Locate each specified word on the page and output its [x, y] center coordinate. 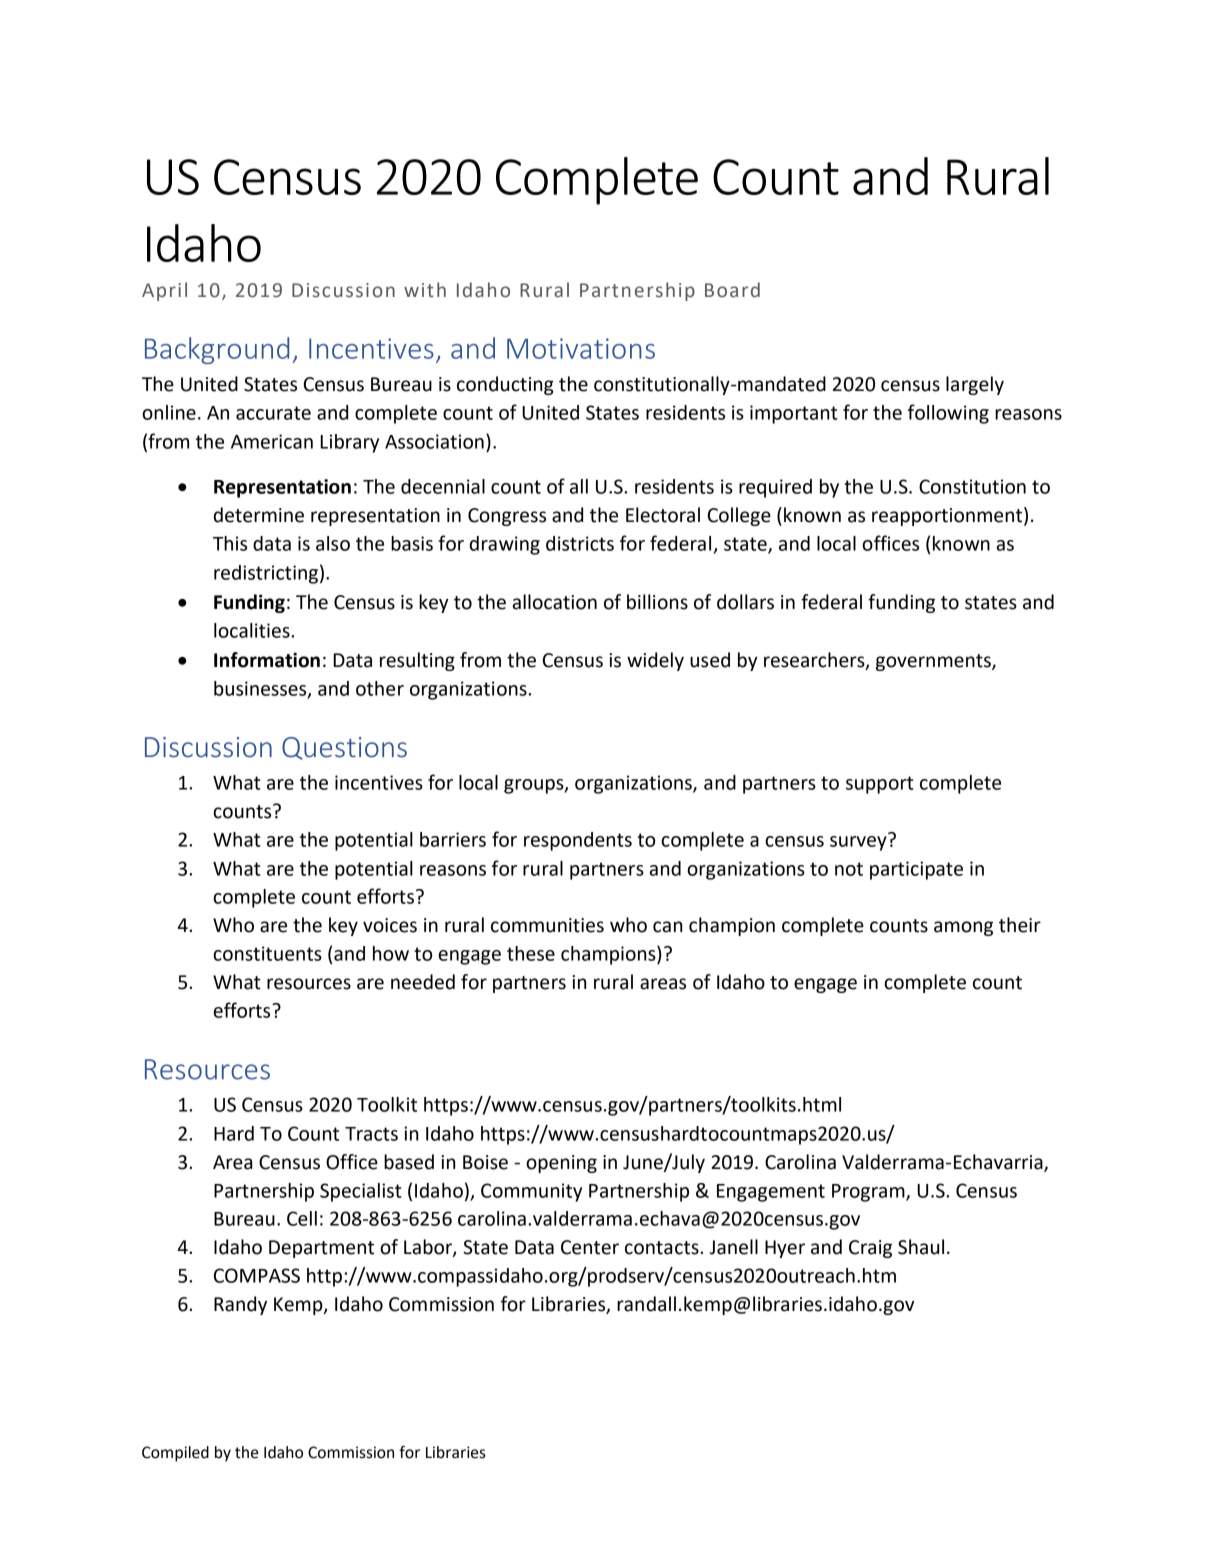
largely [975, 385]
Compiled [175, 1454]
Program [869, 1193]
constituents [267, 953]
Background [217, 350]
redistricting [266, 574]
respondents [578, 841]
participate [916, 870]
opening [561, 1164]
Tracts [371, 1134]
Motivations [581, 348]
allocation [554, 602]
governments [934, 662]
